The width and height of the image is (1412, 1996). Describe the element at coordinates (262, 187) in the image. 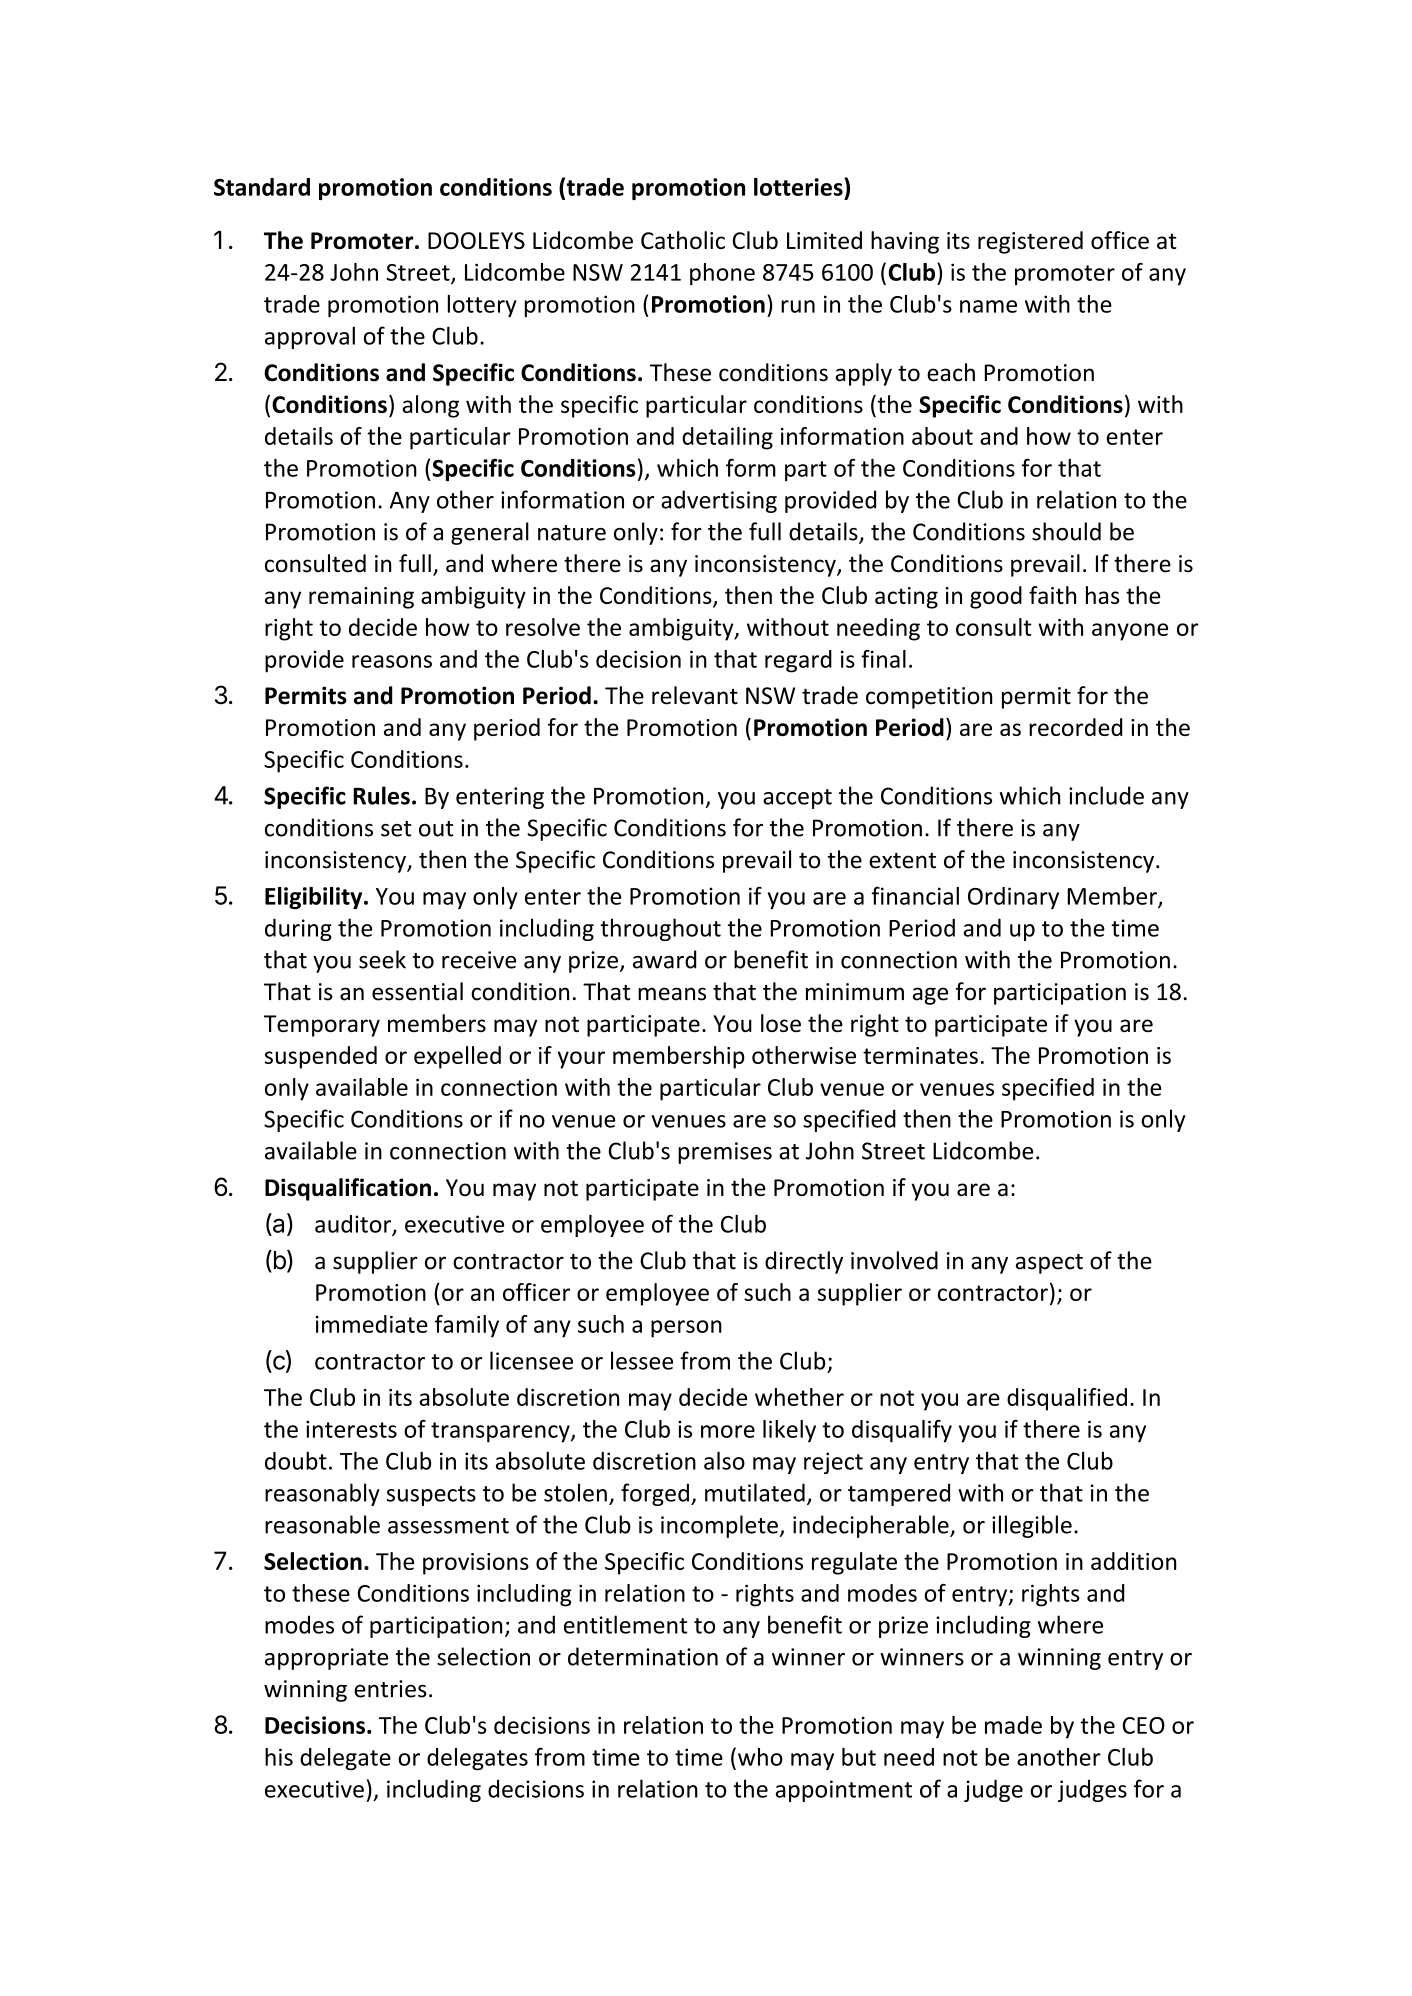

I see `Standard` at that location.
